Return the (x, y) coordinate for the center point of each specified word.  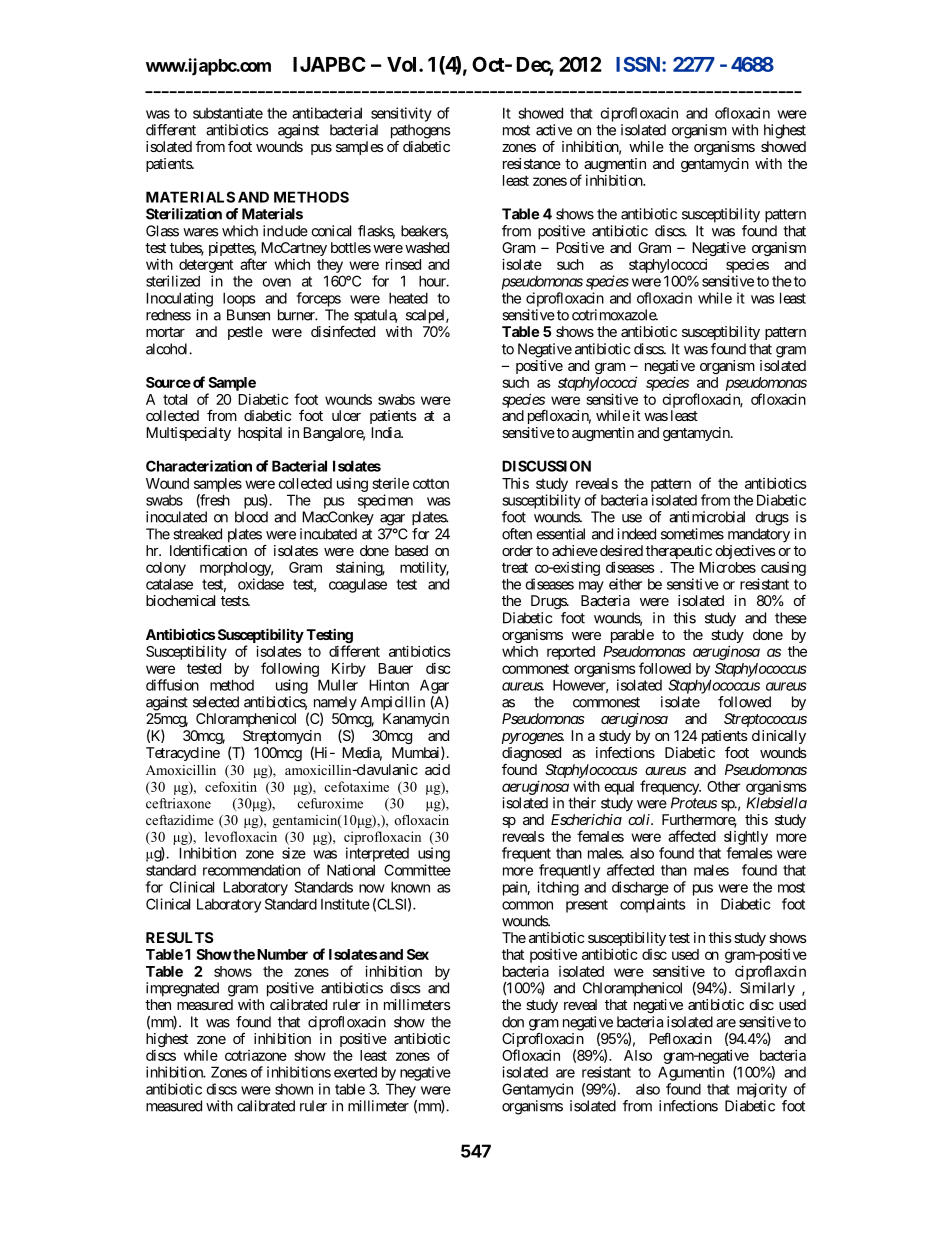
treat (515, 567)
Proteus (694, 803)
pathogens (420, 131)
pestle (245, 333)
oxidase (261, 584)
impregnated (182, 989)
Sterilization (184, 214)
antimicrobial (707, 517)
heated (408, 298)
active (554, 130)
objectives (744, 553)
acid (437, 769)
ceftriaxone (178, 803)
